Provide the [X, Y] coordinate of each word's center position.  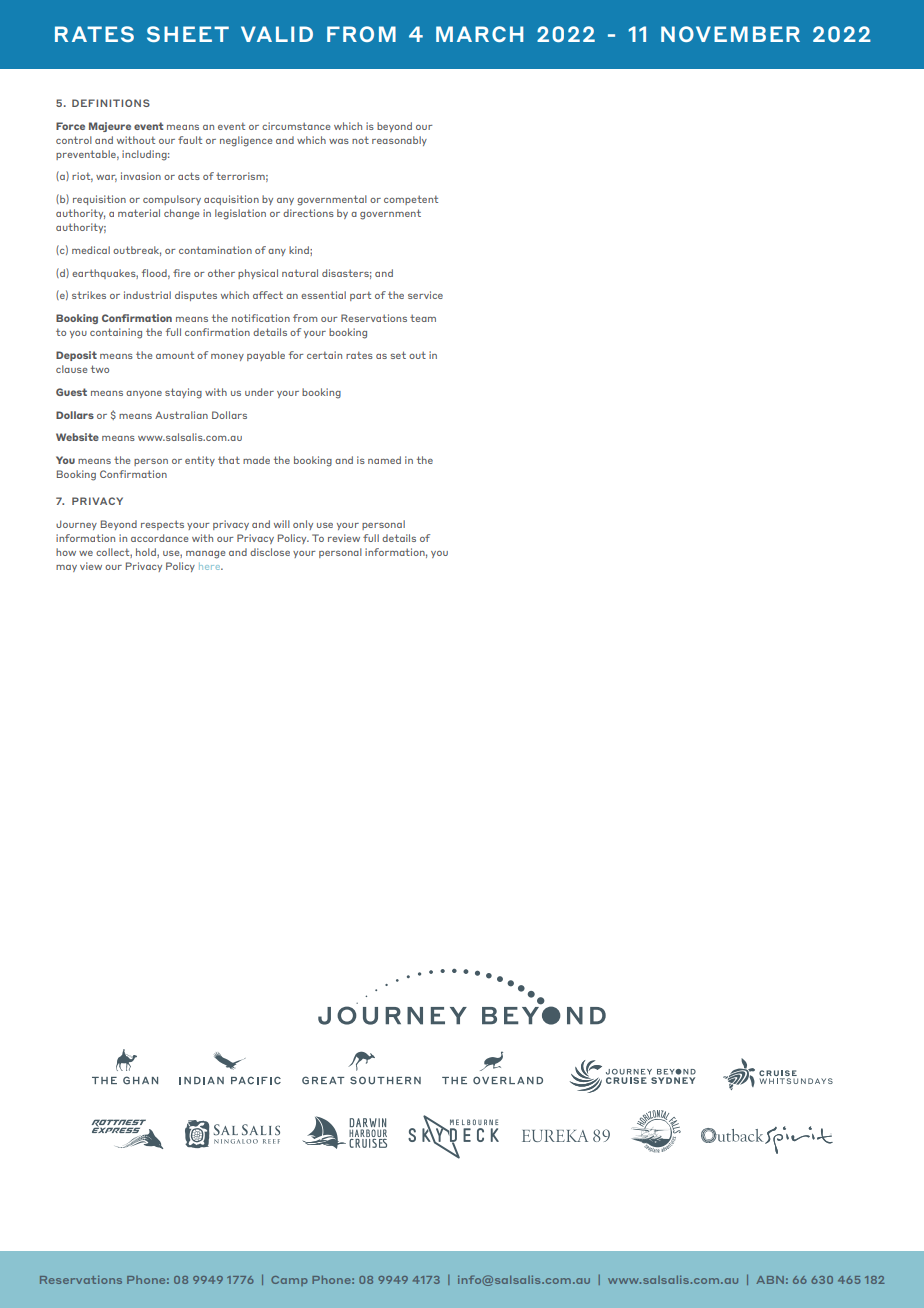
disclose [270, 552]
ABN [770, 1280]
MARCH [479, 34]
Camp [289, 1281]
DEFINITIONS [111, 103]
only [303, 525]
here [211, 566]
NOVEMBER [730, 34]
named [384, 460]
